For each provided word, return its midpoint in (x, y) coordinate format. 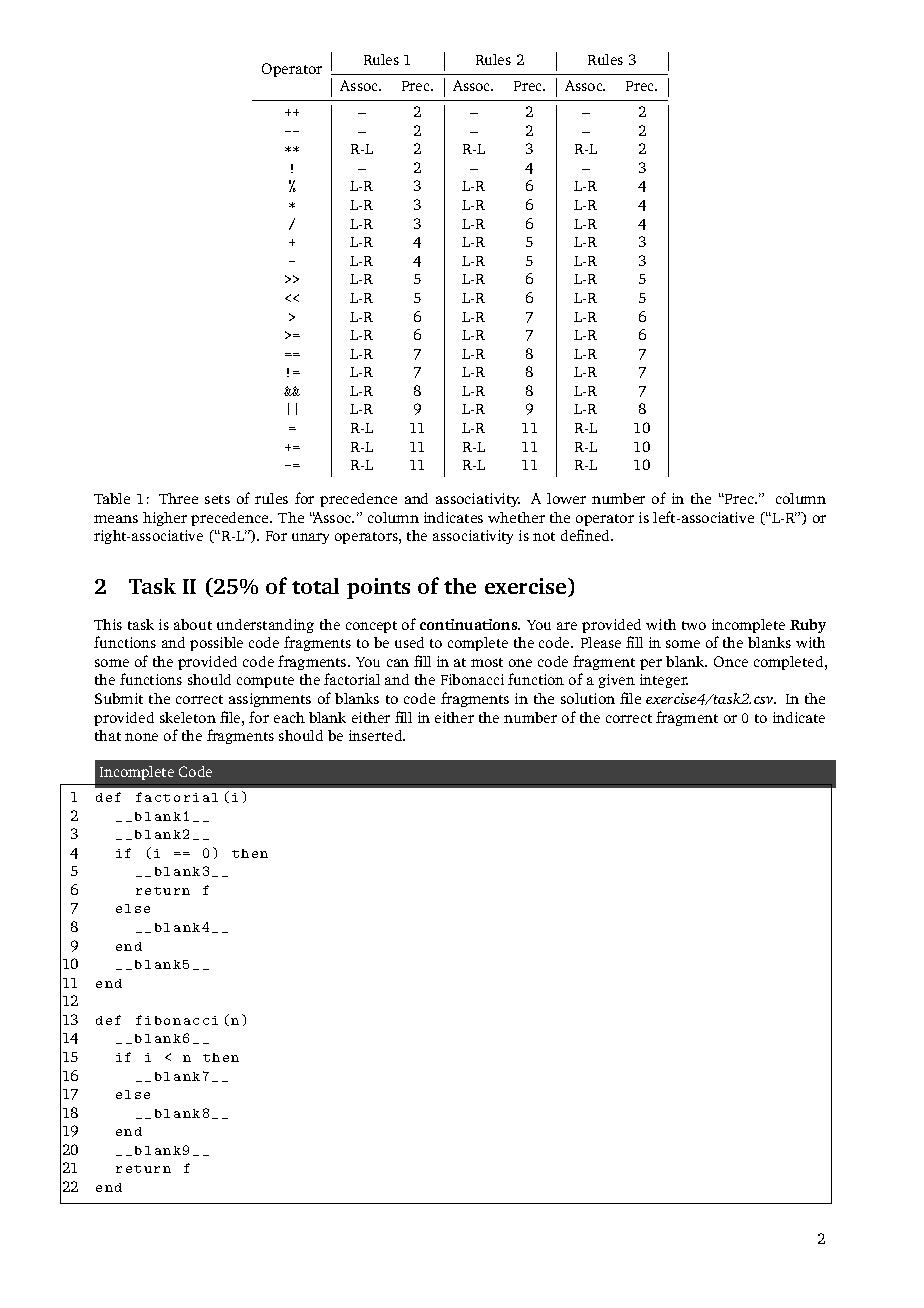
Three (178, 498)
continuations (470, 624)
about (193, 624)
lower (566, 498)
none (141, 737)
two (694, 625)
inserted (377, 735)
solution (588, 698)
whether (516, 517)
